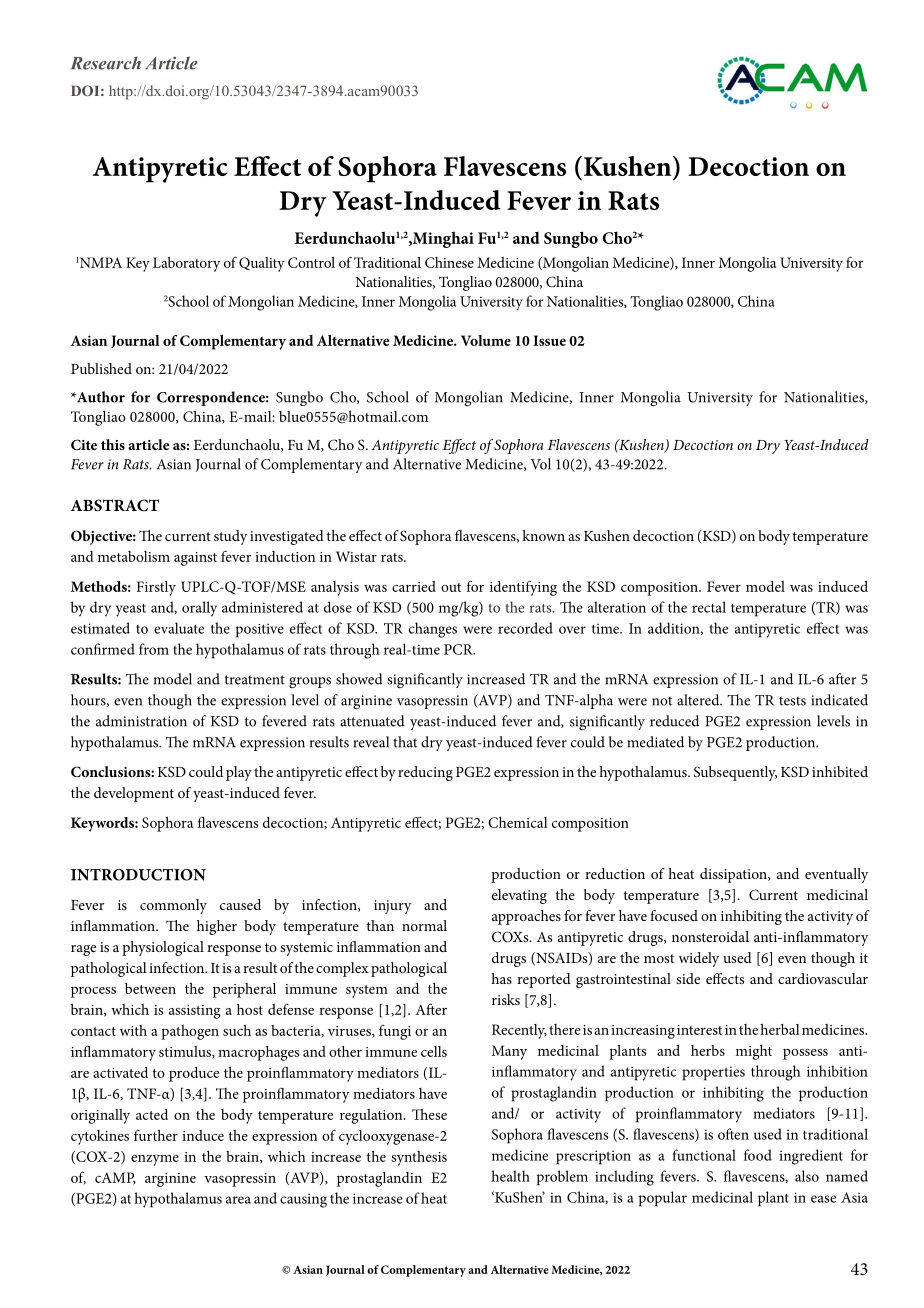  What do you see at coordinates (709, 607) in the image?
I see `rectal` at bounding box center [709, 607].
